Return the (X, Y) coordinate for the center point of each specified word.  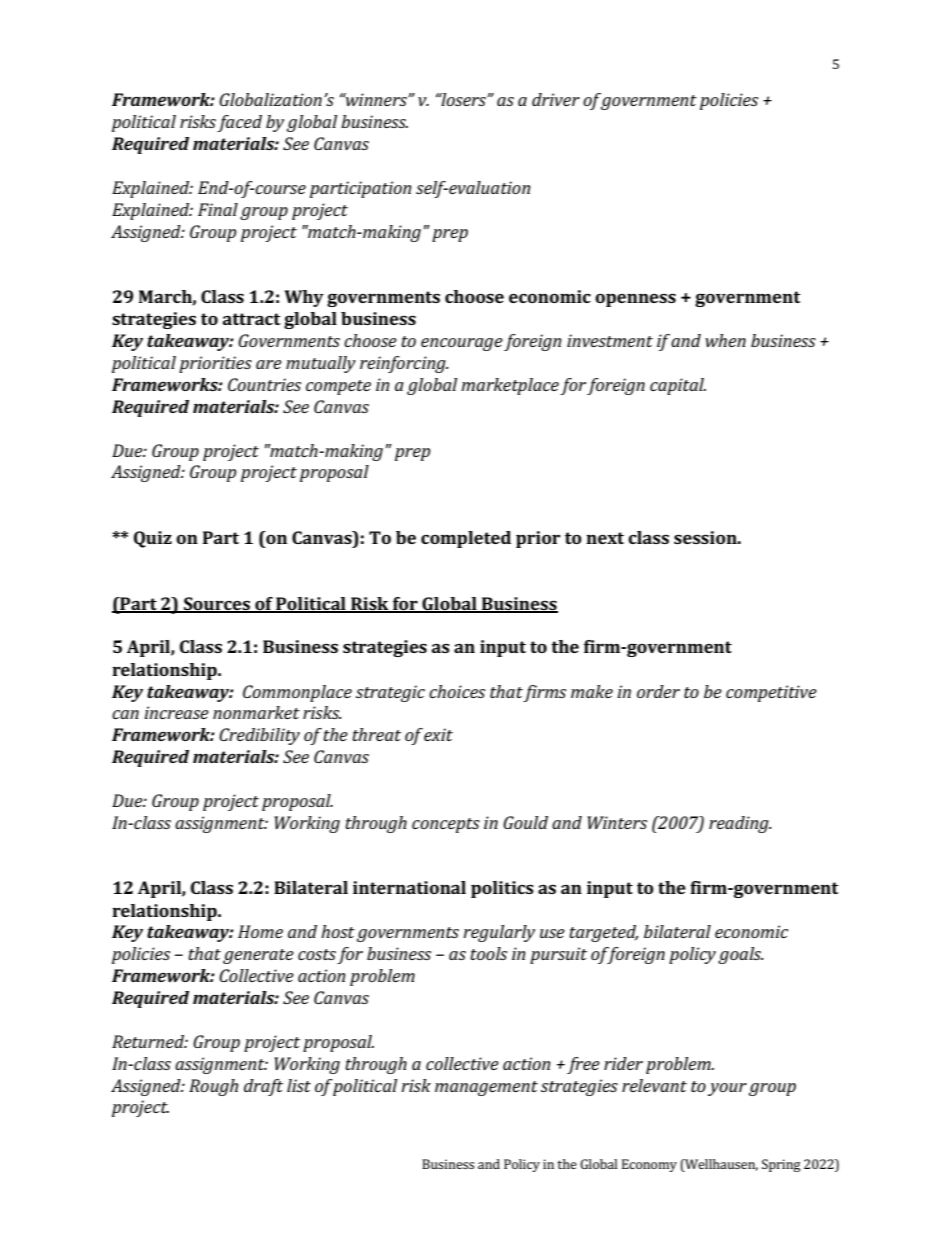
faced (239, 123)
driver (556, 99)
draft (263, 1087)
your (727, 1089)
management (486, 1088)
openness (635, 300)
